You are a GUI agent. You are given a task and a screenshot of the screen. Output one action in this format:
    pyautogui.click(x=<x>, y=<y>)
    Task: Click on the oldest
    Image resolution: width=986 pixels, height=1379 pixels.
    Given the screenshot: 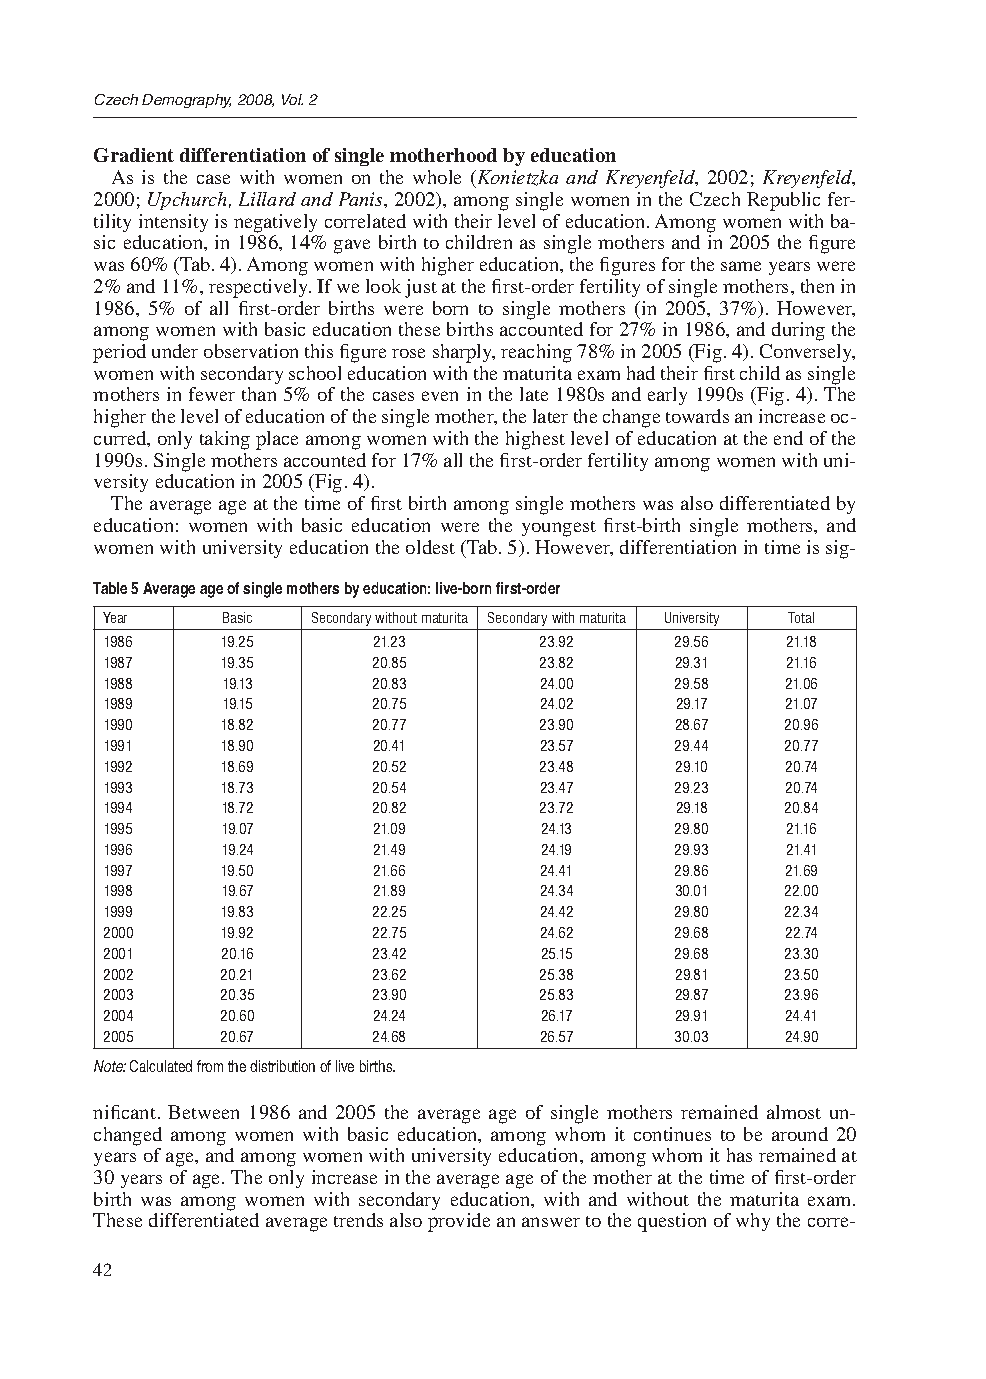 What is the action you would take?
    pyautogui.click(x=430, y=547)
